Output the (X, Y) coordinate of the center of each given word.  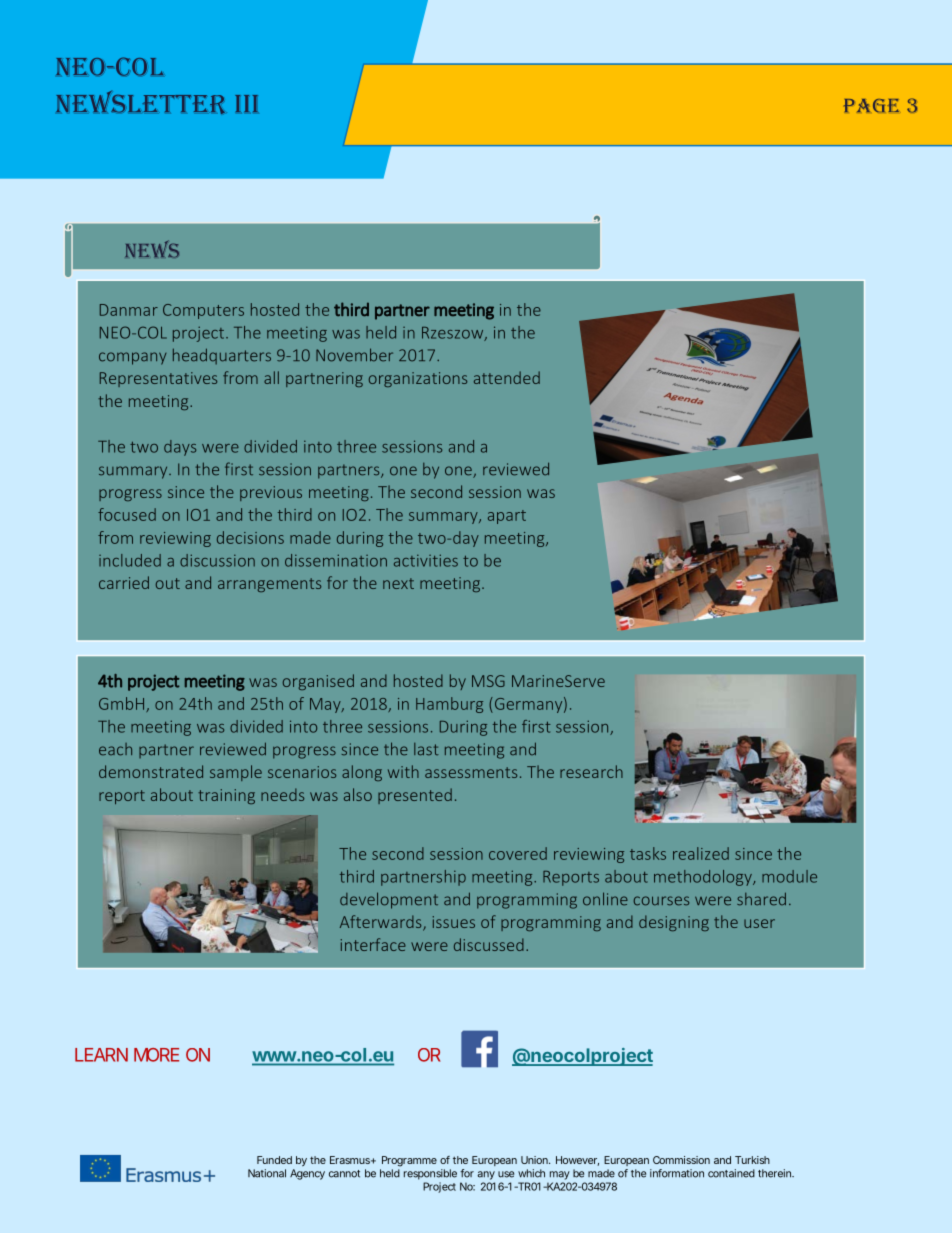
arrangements (269, 585)
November (354, 355)
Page (871, 105)
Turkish (752, 1160)
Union (534, 1160)
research (591, 771)
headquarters (222, 356)
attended (507, 377)
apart (507, 517)
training (226, 796)
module (789, 876)
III (246, 103)
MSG (488, 681)
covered (518, 853)
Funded (274, 1160)
